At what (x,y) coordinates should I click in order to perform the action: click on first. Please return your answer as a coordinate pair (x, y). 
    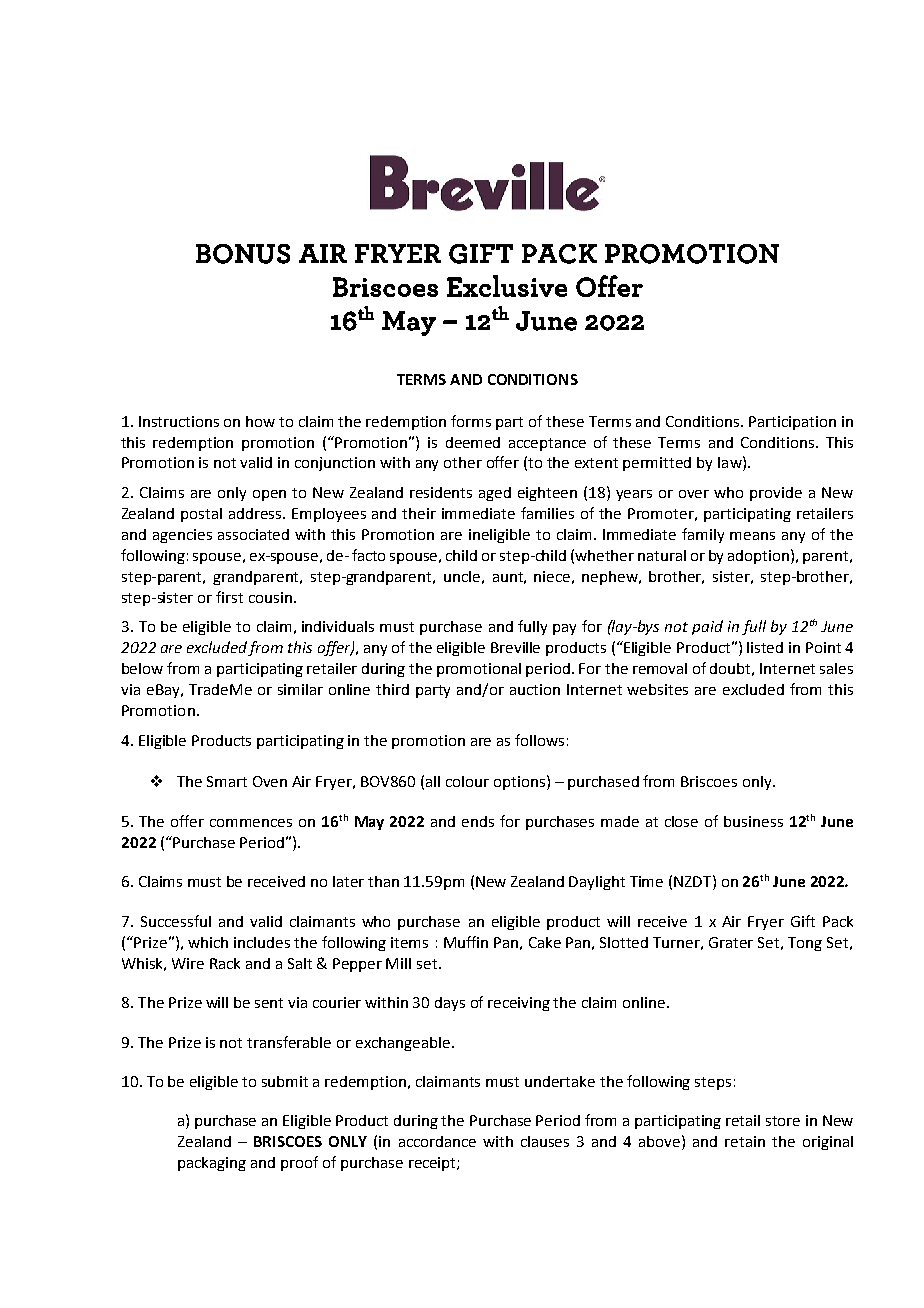
    Looking at the image, I should click on (229, 597).
